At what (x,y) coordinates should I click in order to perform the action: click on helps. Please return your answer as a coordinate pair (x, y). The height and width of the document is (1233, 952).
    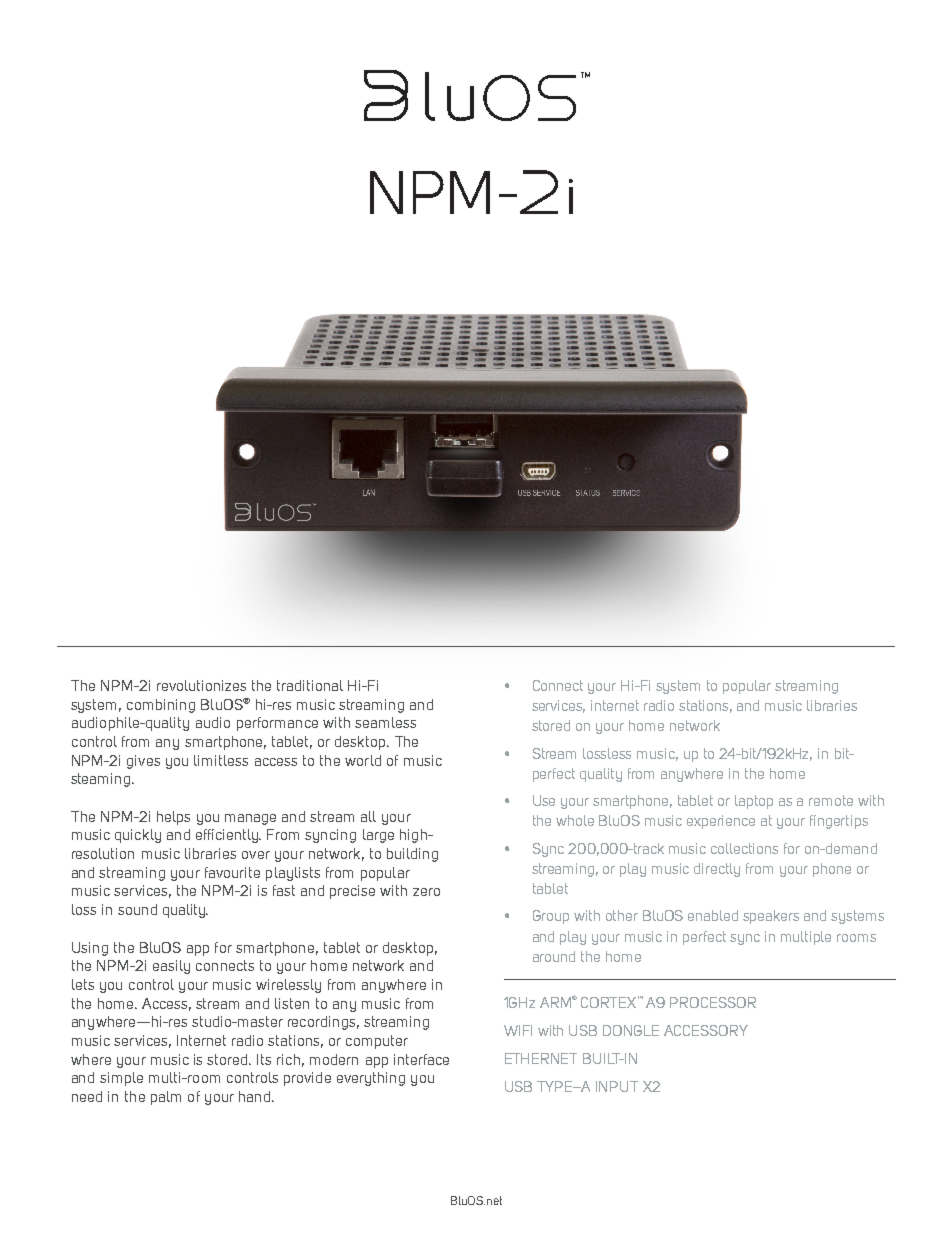
    Looking at the image, I should click on (173, 818).
